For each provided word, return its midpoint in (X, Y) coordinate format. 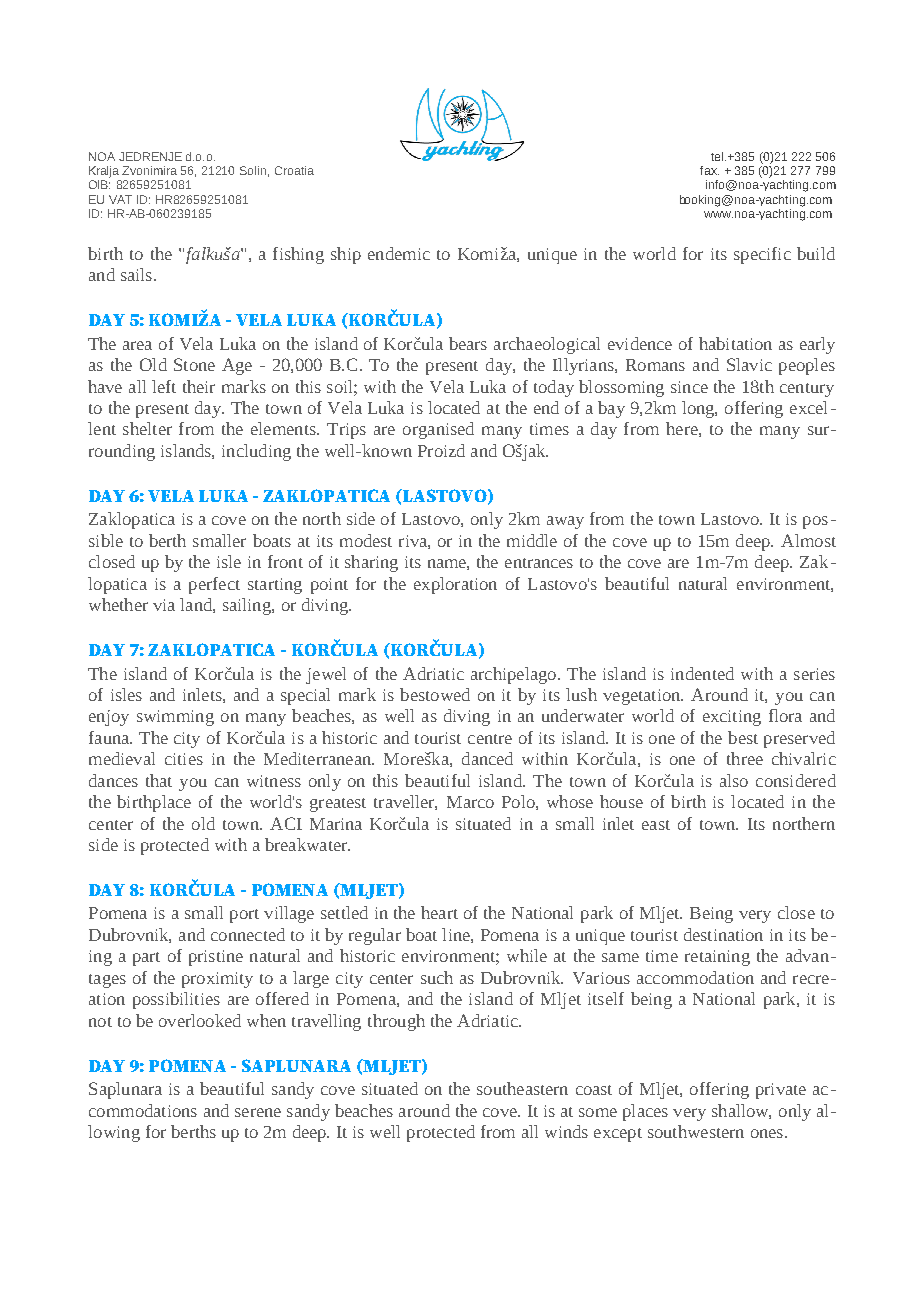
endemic (399, 253)
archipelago (513, 675)
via (164, 605)
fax (709, 170)
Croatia (294, 170)
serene (258, 1112)
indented (702, 673)
